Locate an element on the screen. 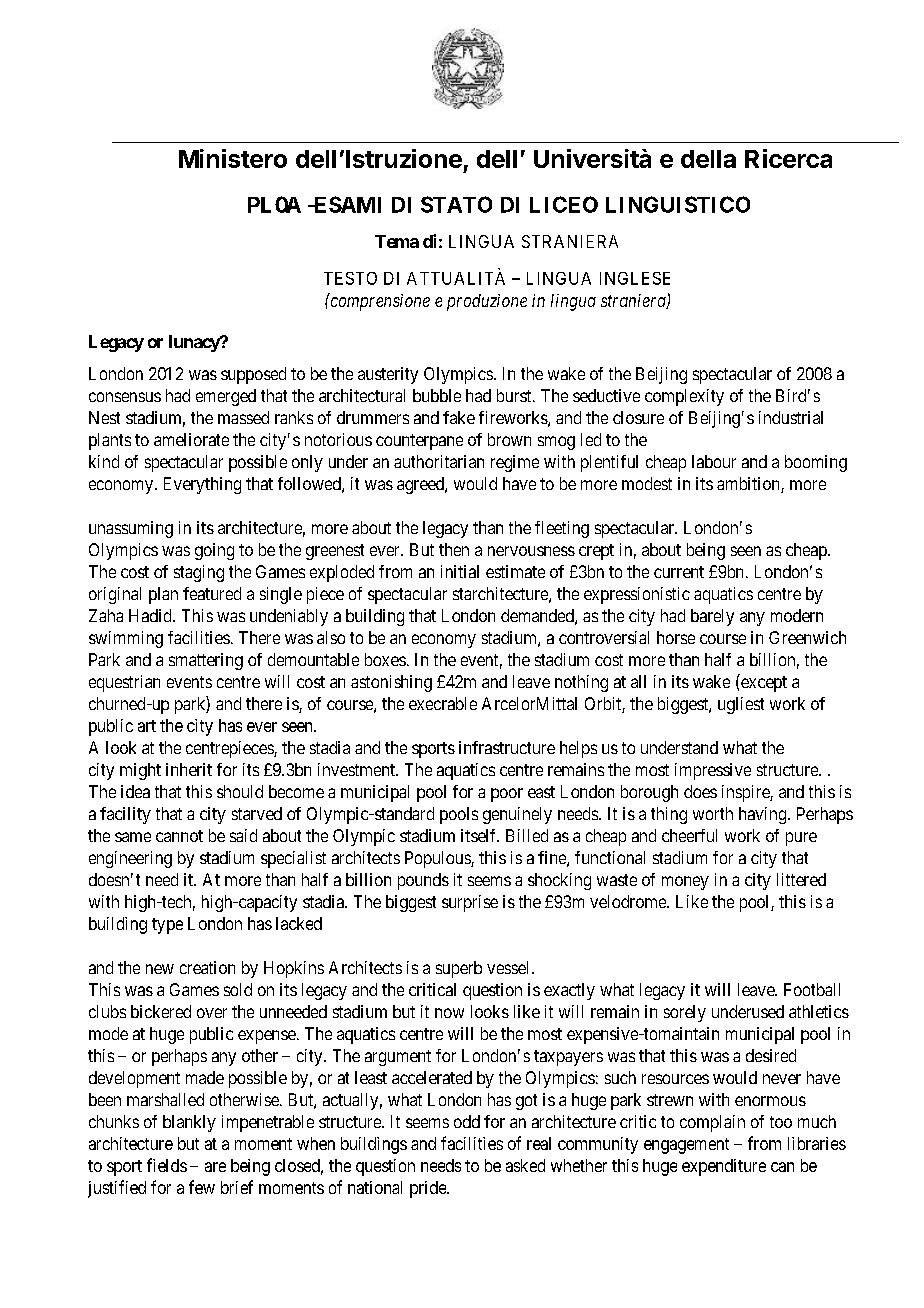  ugliest is located at coordinates (741, 705).
